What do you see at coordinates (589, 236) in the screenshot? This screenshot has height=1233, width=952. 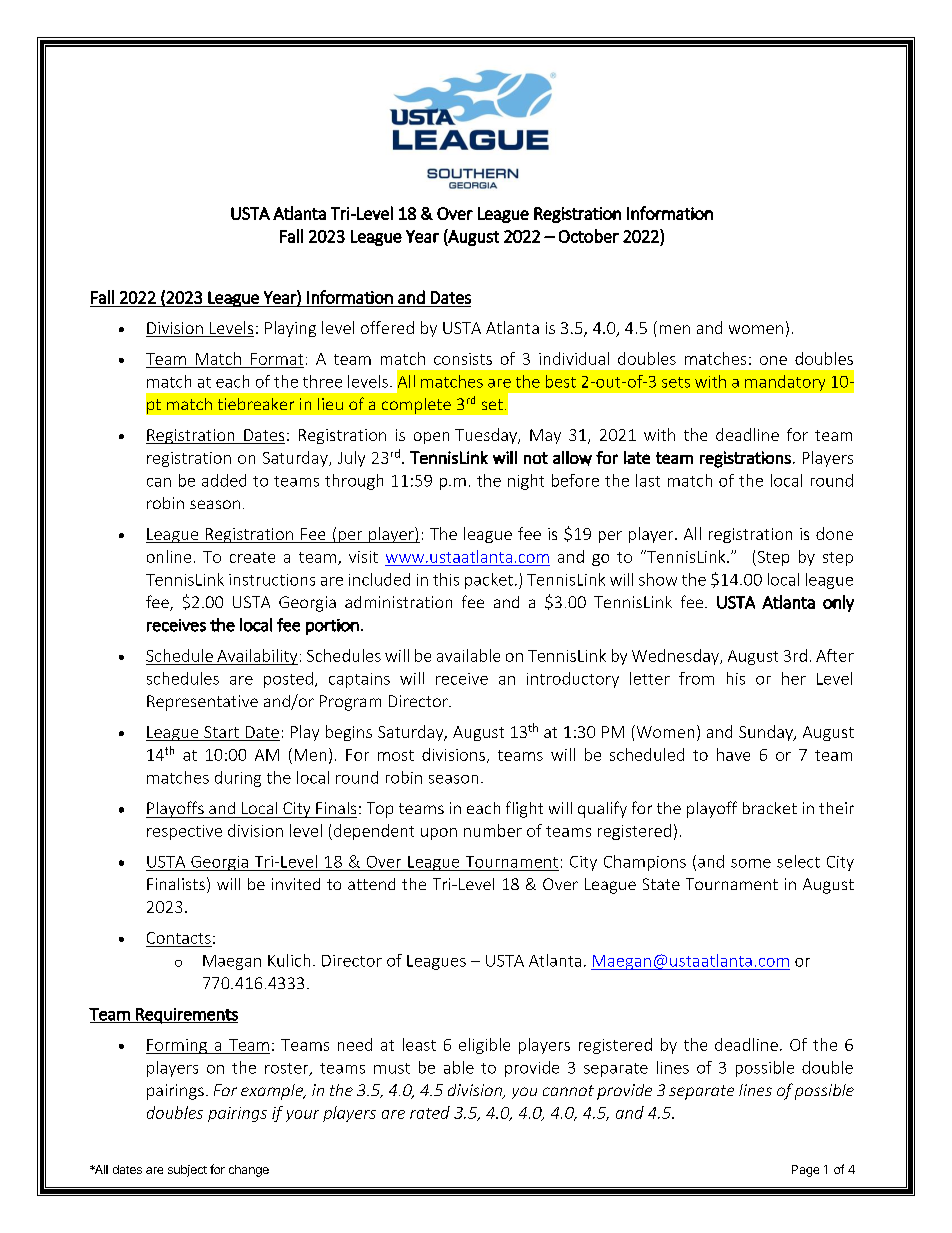 I see `October` at bounding box center [589, 236].
